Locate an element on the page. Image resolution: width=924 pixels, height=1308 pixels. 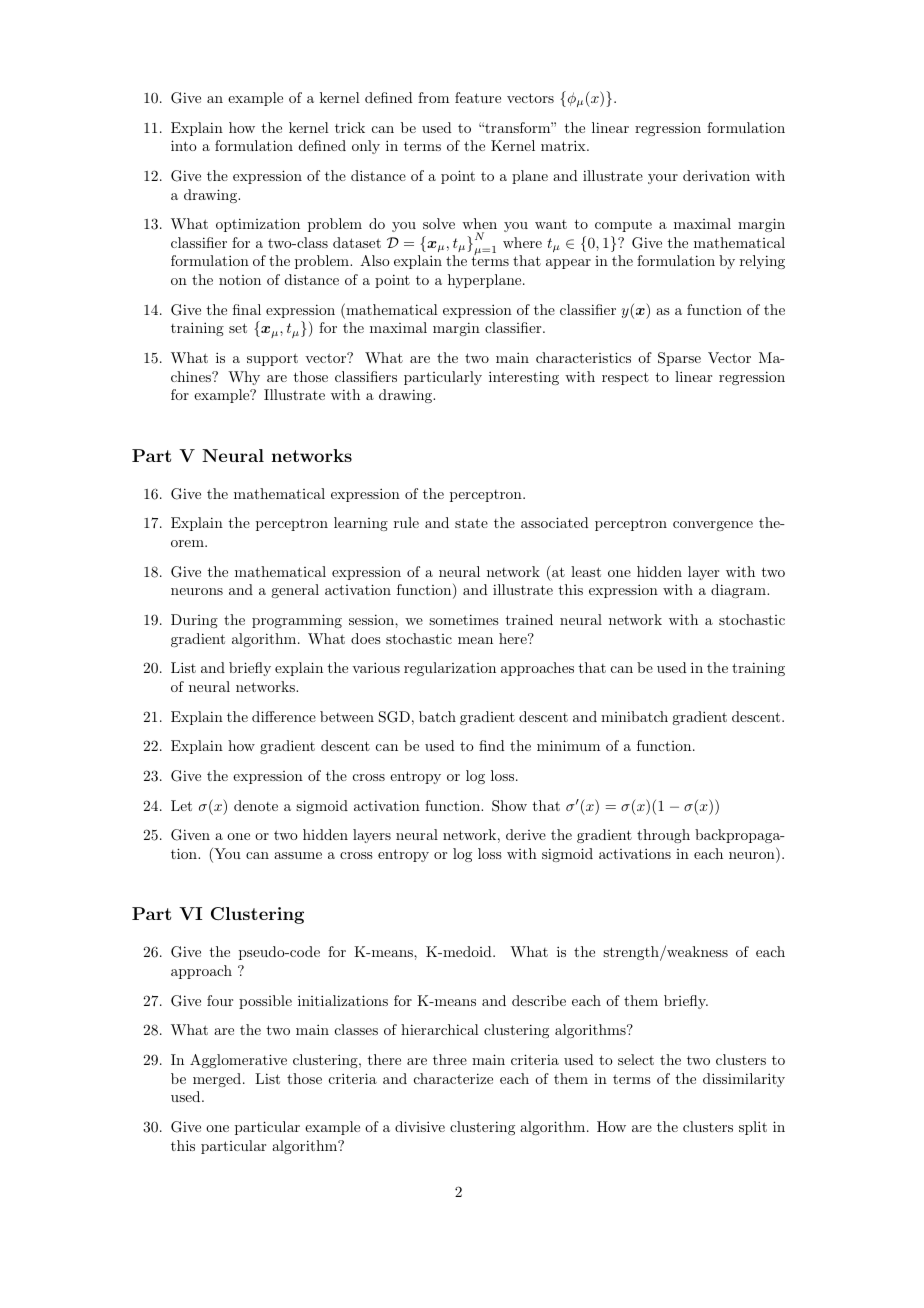
feature is located at coordinates (478, 97).
